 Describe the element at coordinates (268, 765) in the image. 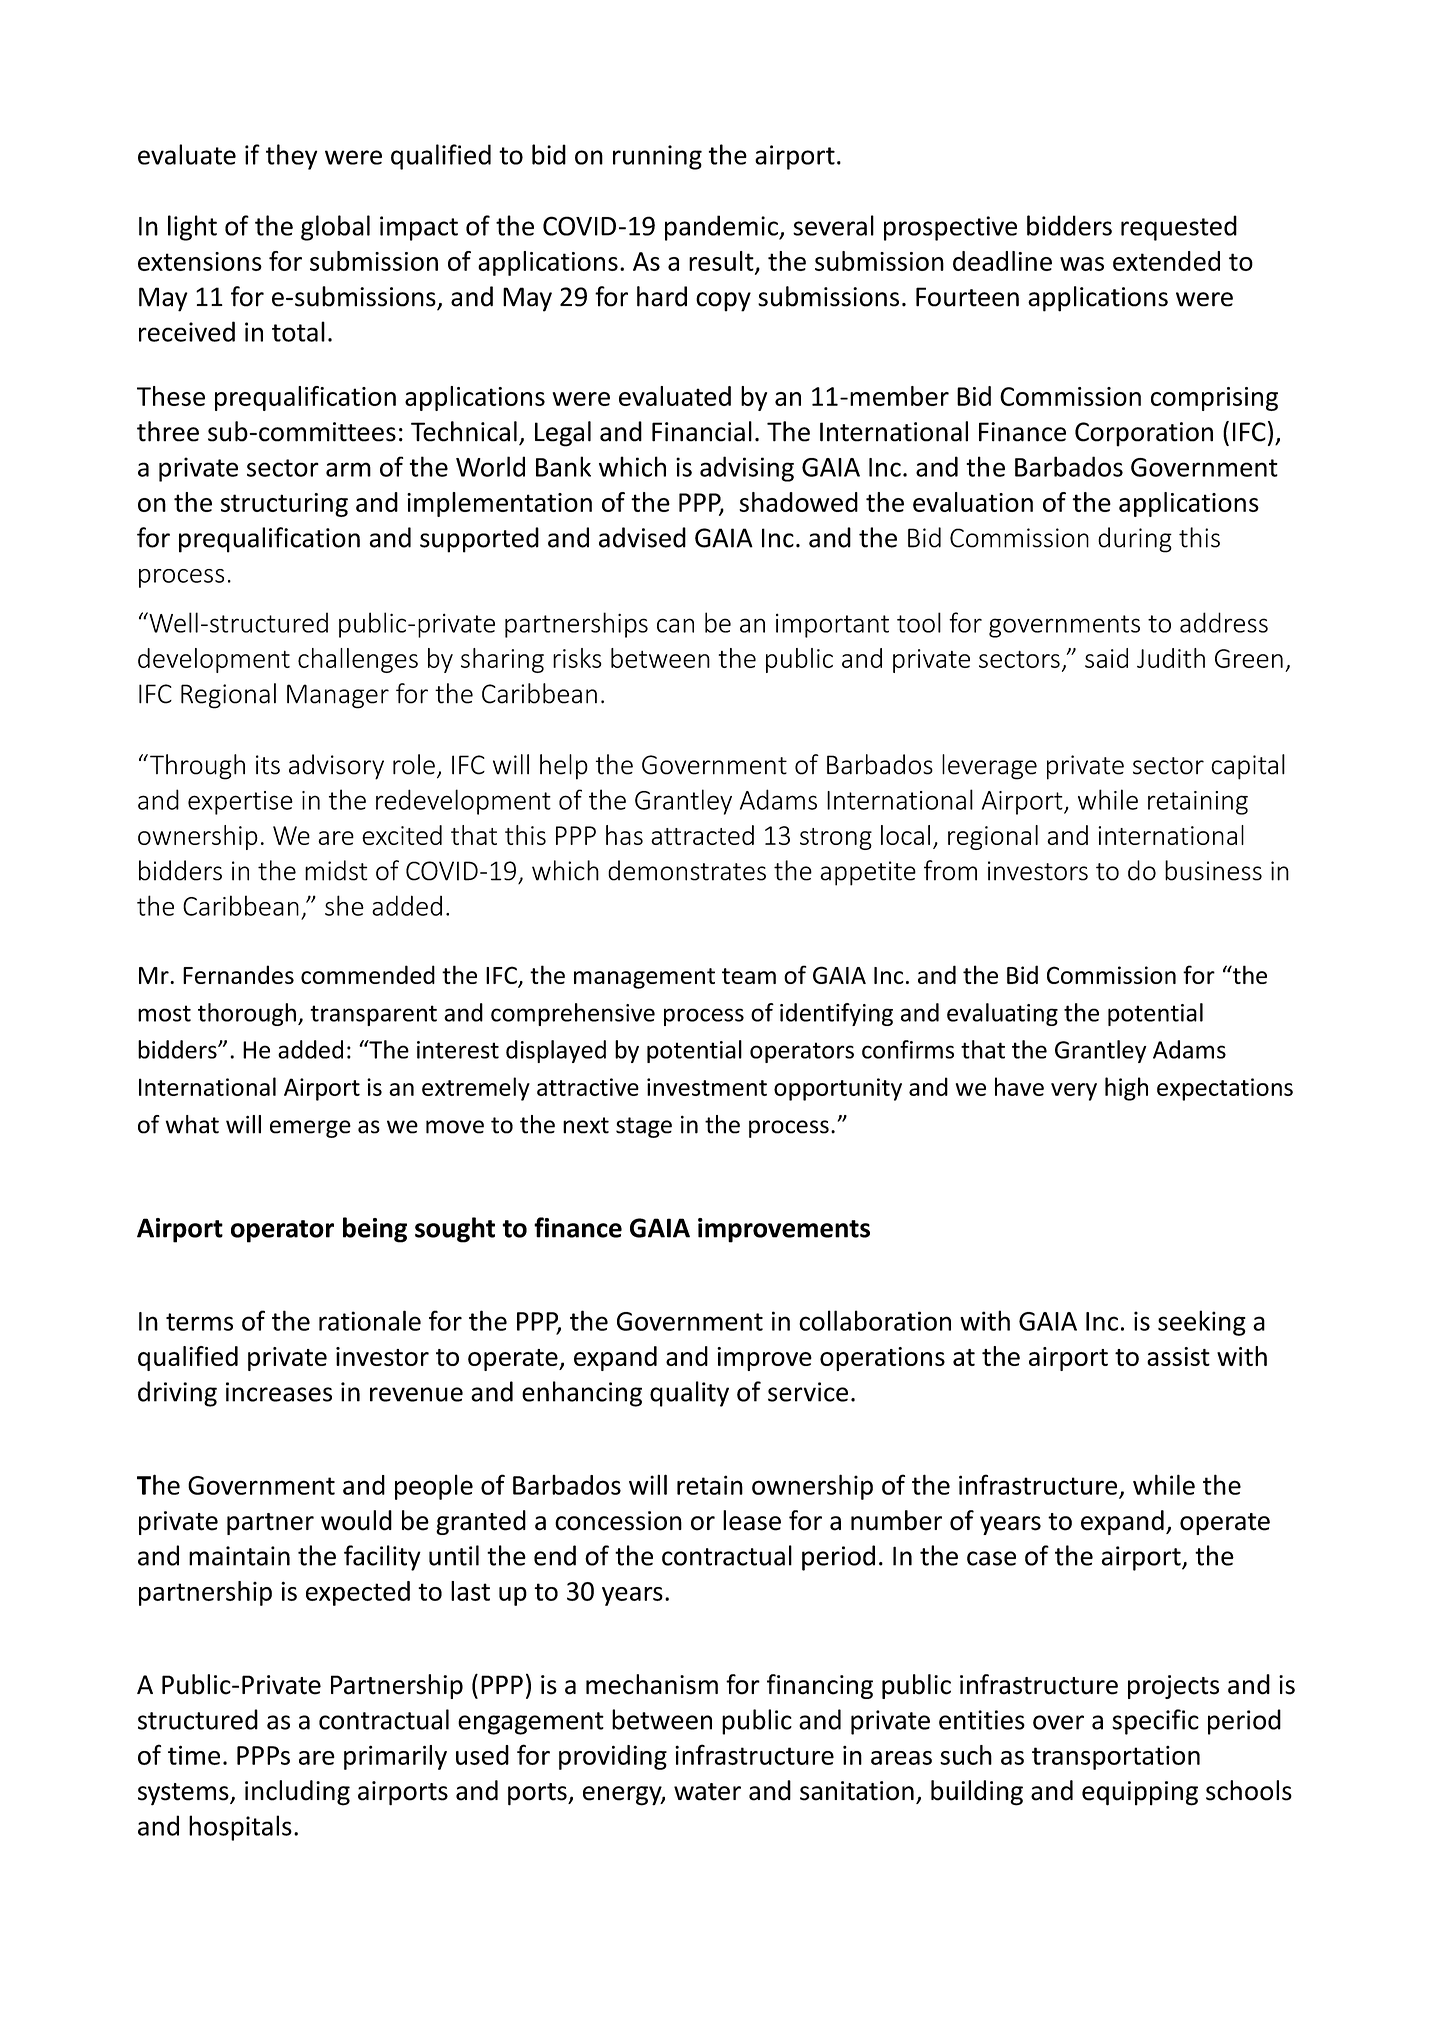

I see `its` at that location.
